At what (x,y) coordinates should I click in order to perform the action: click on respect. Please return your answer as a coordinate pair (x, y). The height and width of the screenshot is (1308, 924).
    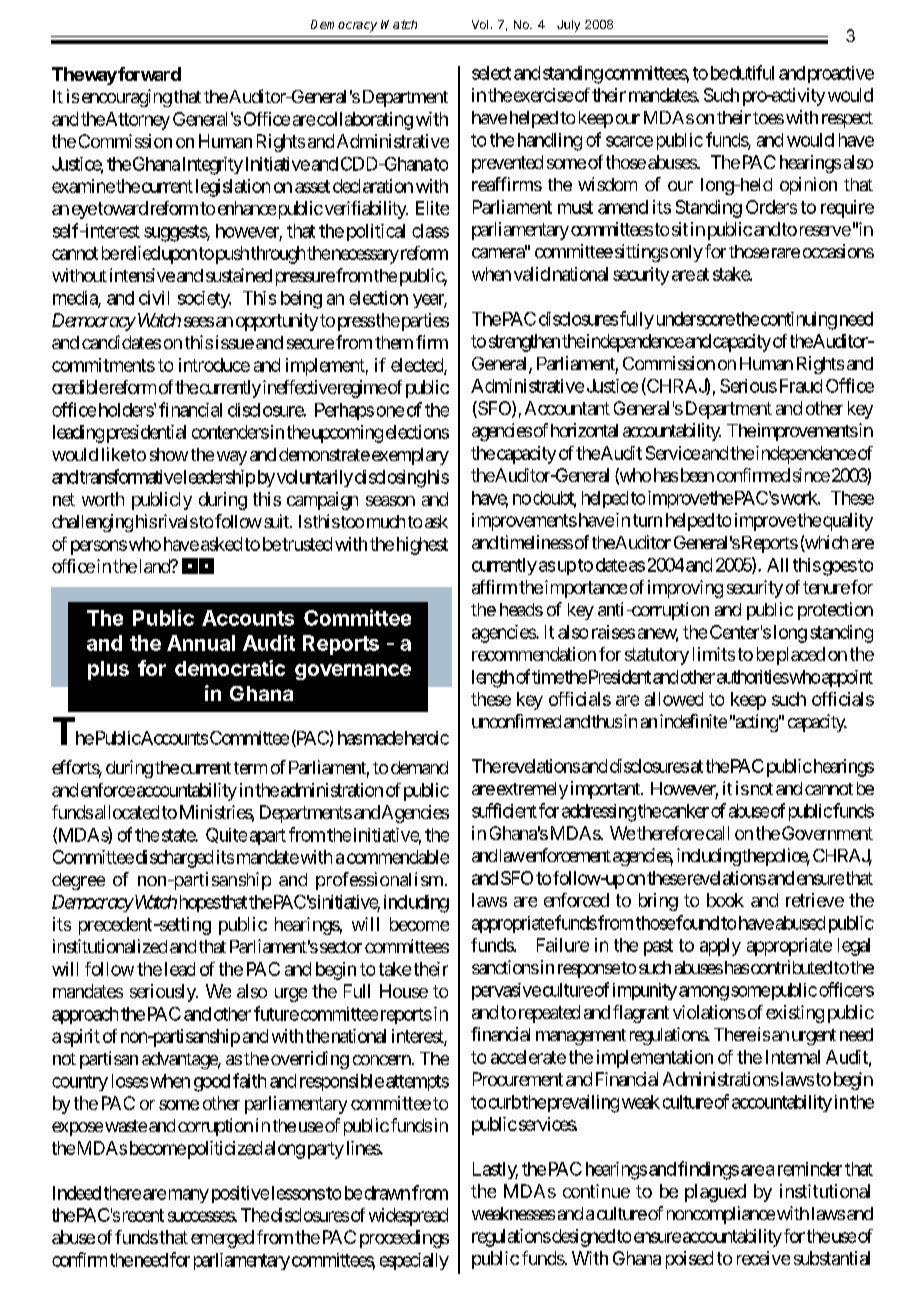
    Looking at the image, I should click on (847, 120).
